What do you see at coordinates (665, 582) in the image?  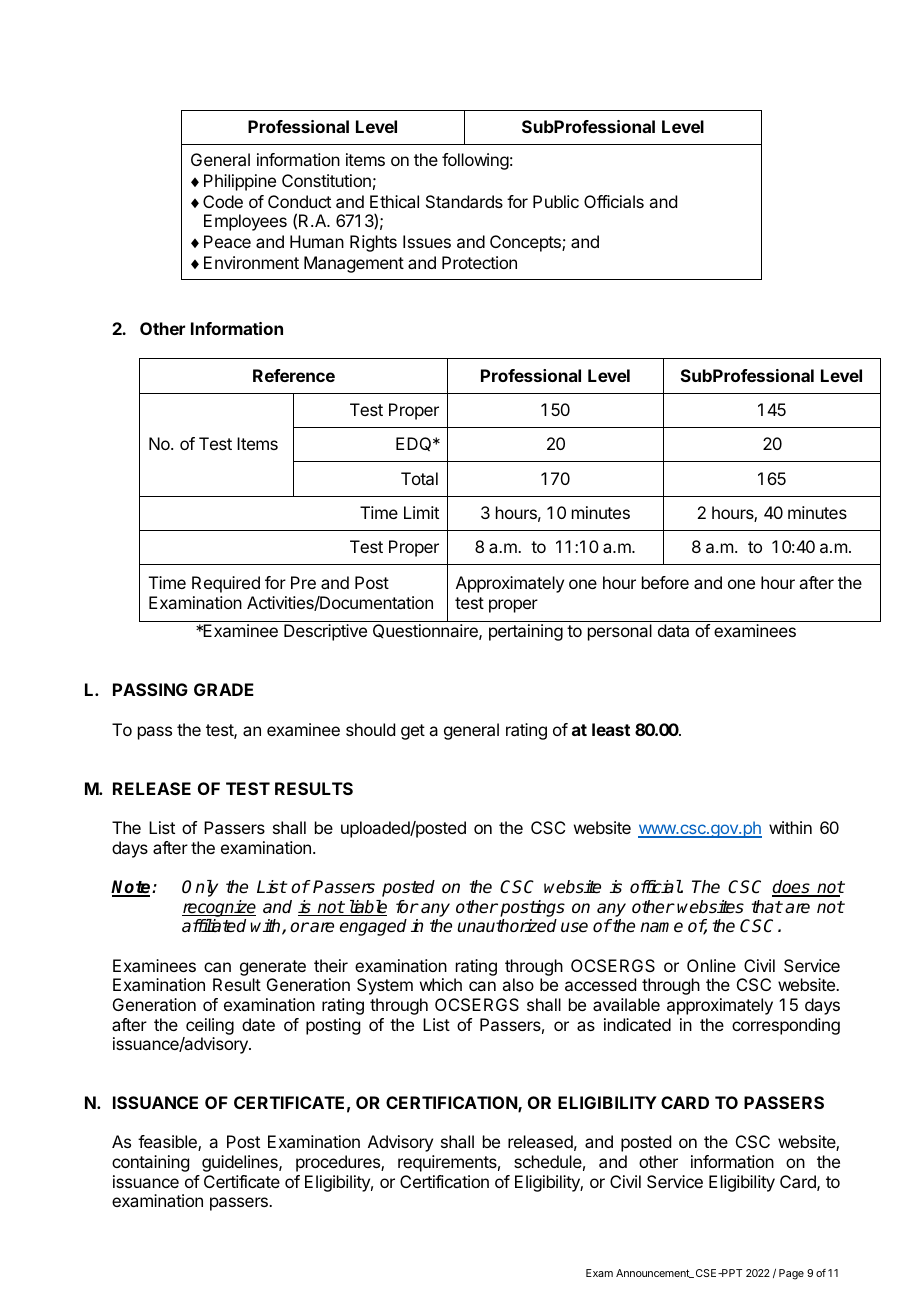 I see `before` at bounding box center [665, 582].
